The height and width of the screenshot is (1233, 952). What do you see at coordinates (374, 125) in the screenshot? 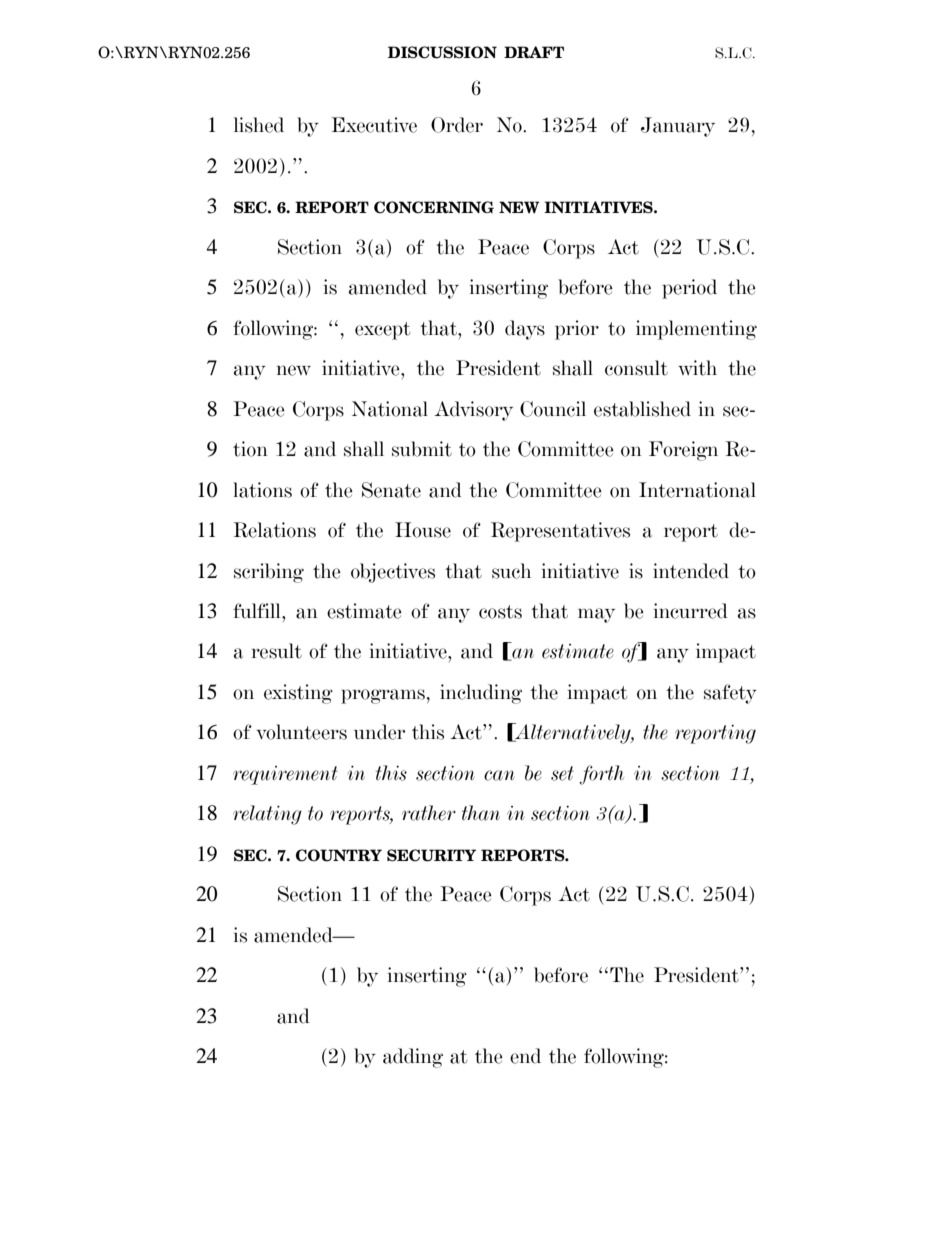
I see `Executive` at bounding box center [374, 125].
